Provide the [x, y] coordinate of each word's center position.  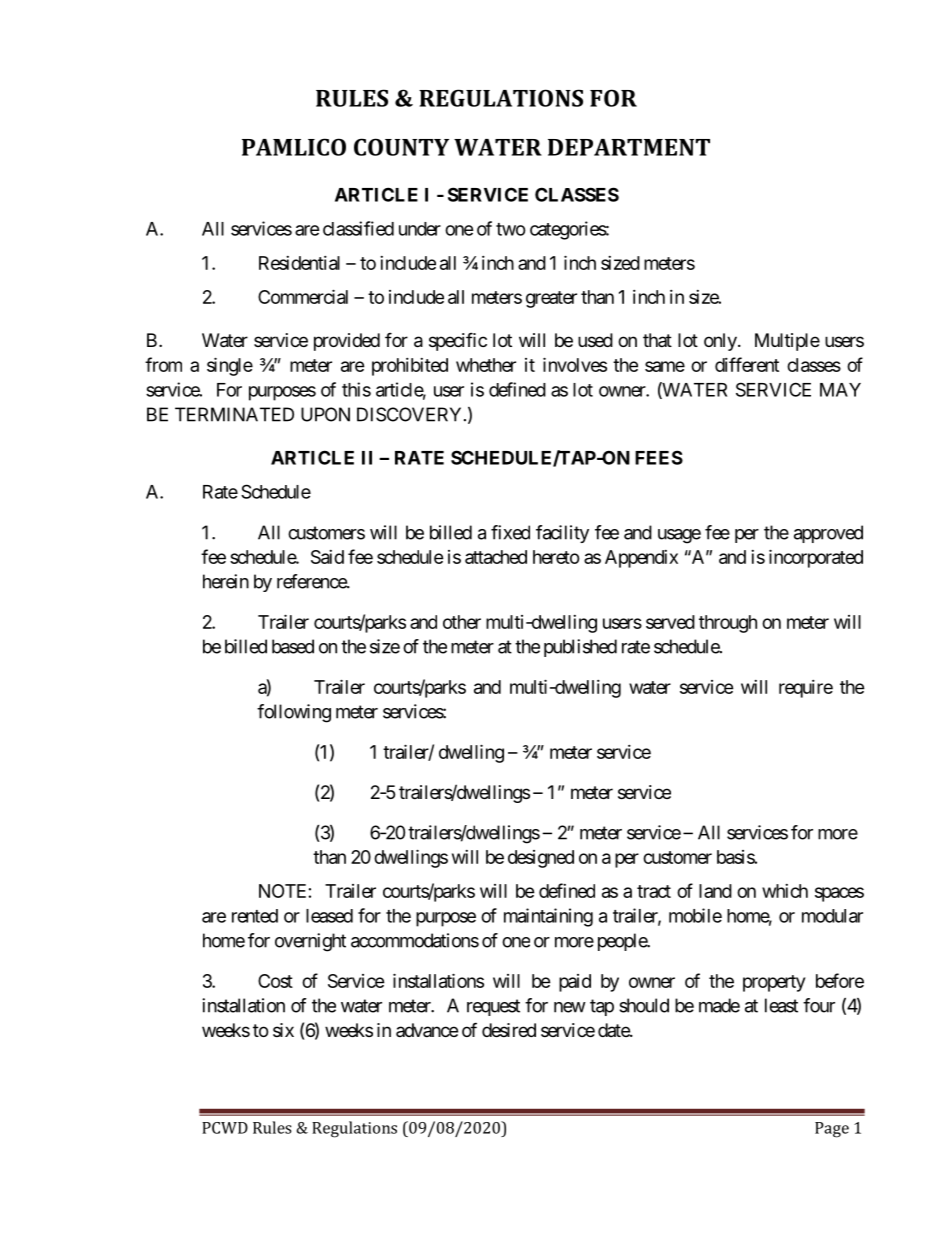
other [462, 622]
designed [541, 859]
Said [327, 557]
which [785, 891]
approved [828, 534]
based [293, 646]
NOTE [282, 891]
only [720, 342]
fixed [510, 532]
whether [486, 365]
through [728, 624]
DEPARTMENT [629, 147]
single [230, 366]
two [511, 229]
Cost [275, 981]
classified [358, 228]
